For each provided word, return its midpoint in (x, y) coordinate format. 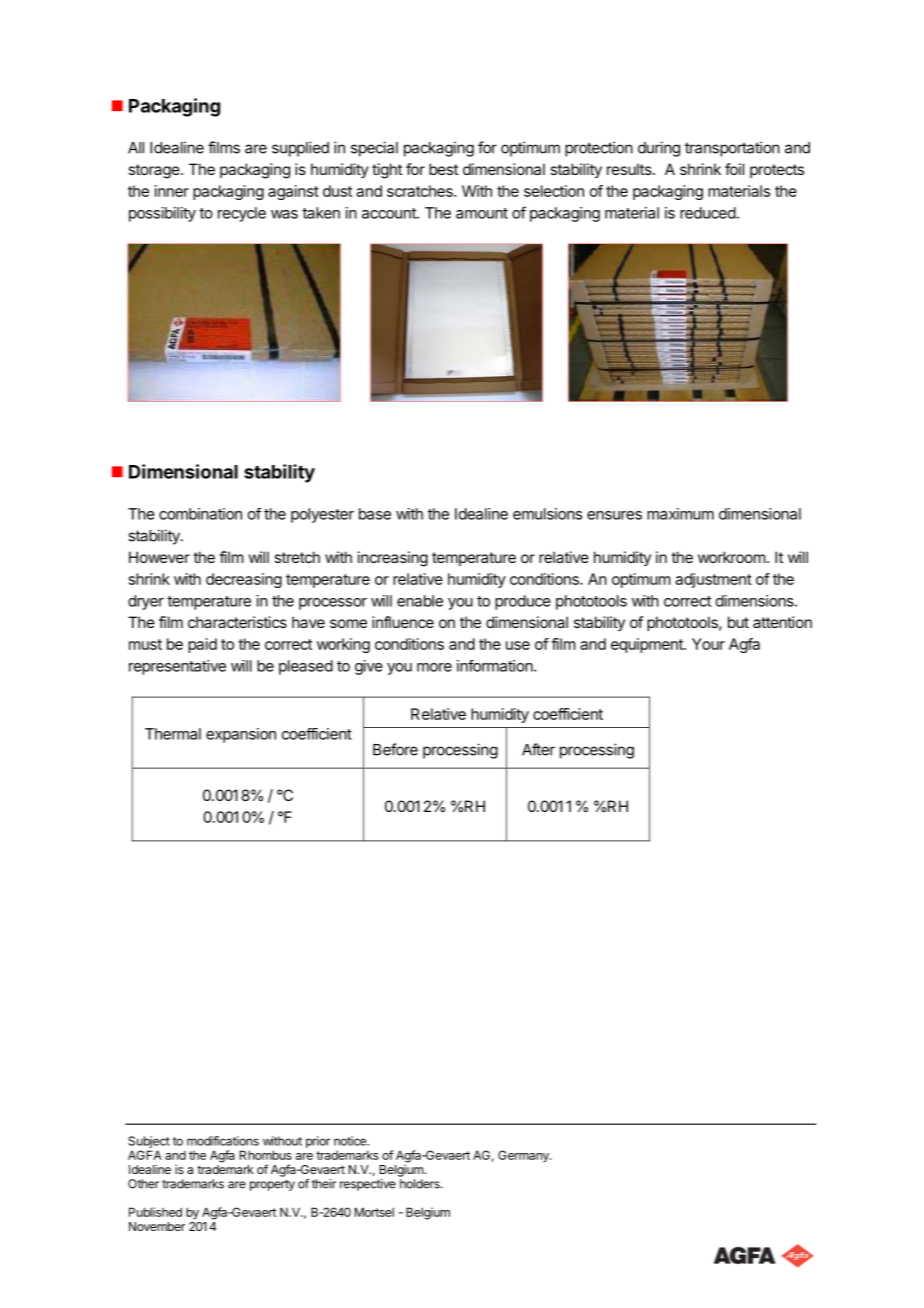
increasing (393, 559)
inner (172, 191)
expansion (241, 735)
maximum (680, 514)
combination (200, 514)
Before (395, 749)
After (538, 749)
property (272, 1185)
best (443, 169)
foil (734, 169)
